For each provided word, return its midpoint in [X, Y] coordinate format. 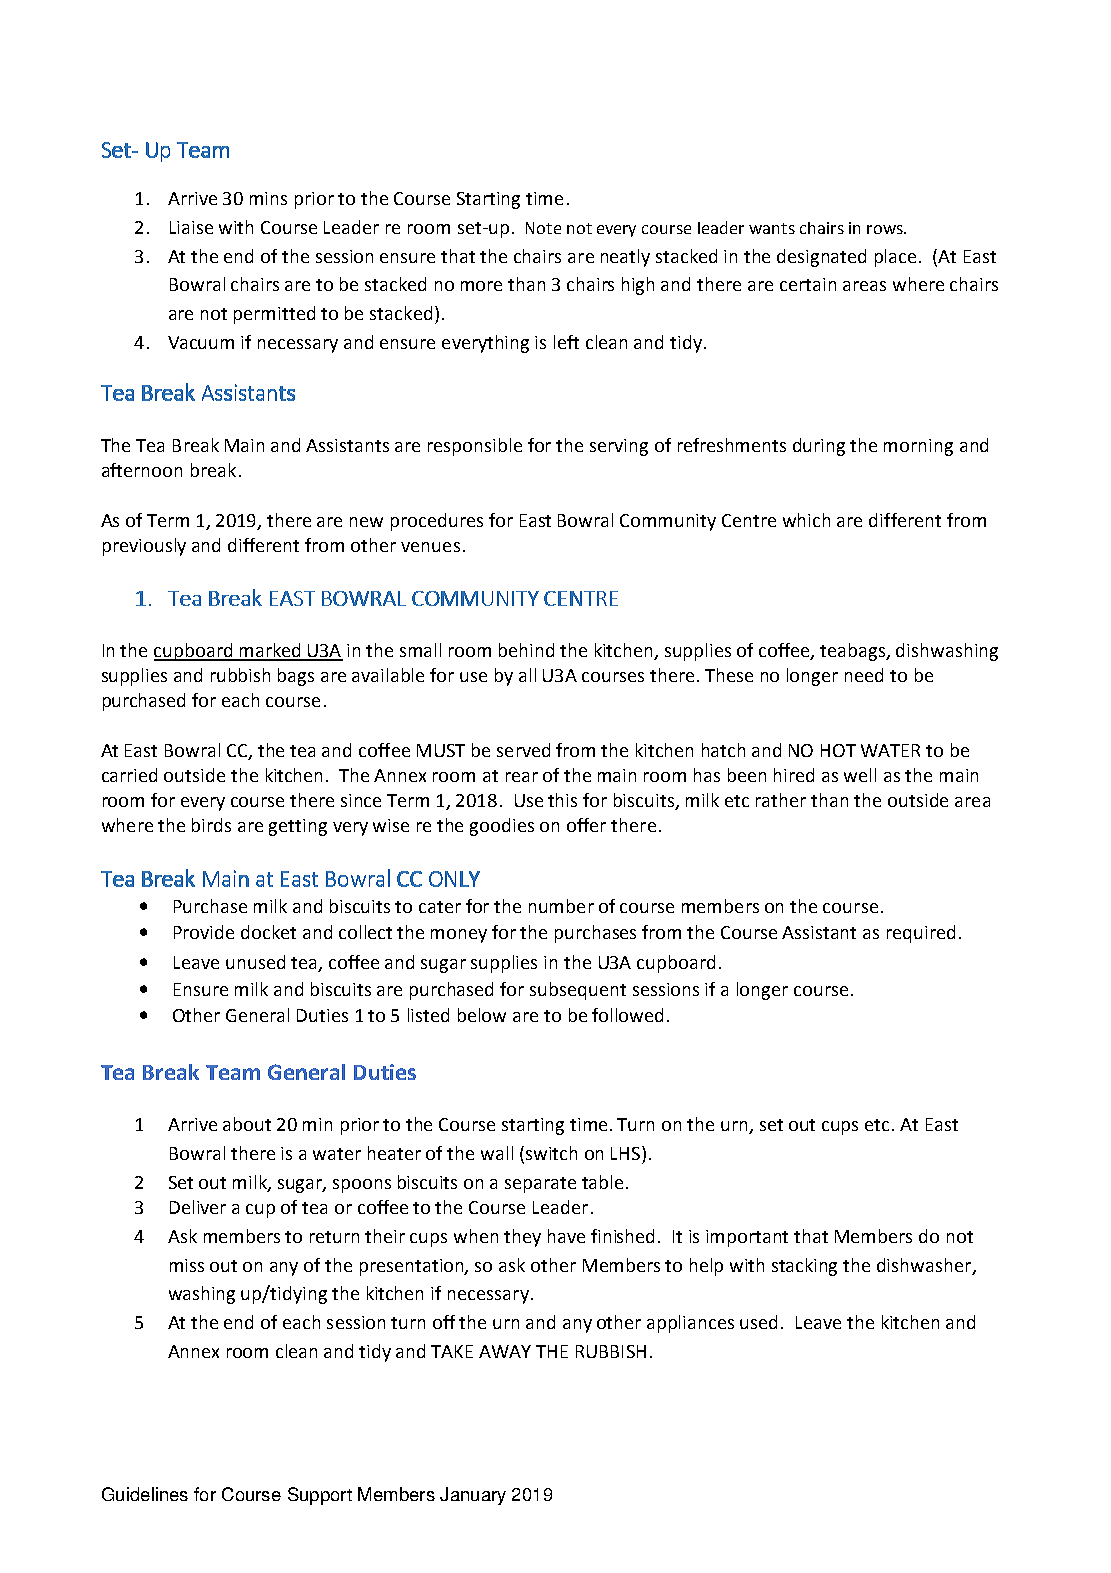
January [473, 1496]
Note [543, 228]
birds [211, 825]
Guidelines [145, 1494]
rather [781, 800]
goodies [502, 827]
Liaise [191, 227]
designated [821, 258]
